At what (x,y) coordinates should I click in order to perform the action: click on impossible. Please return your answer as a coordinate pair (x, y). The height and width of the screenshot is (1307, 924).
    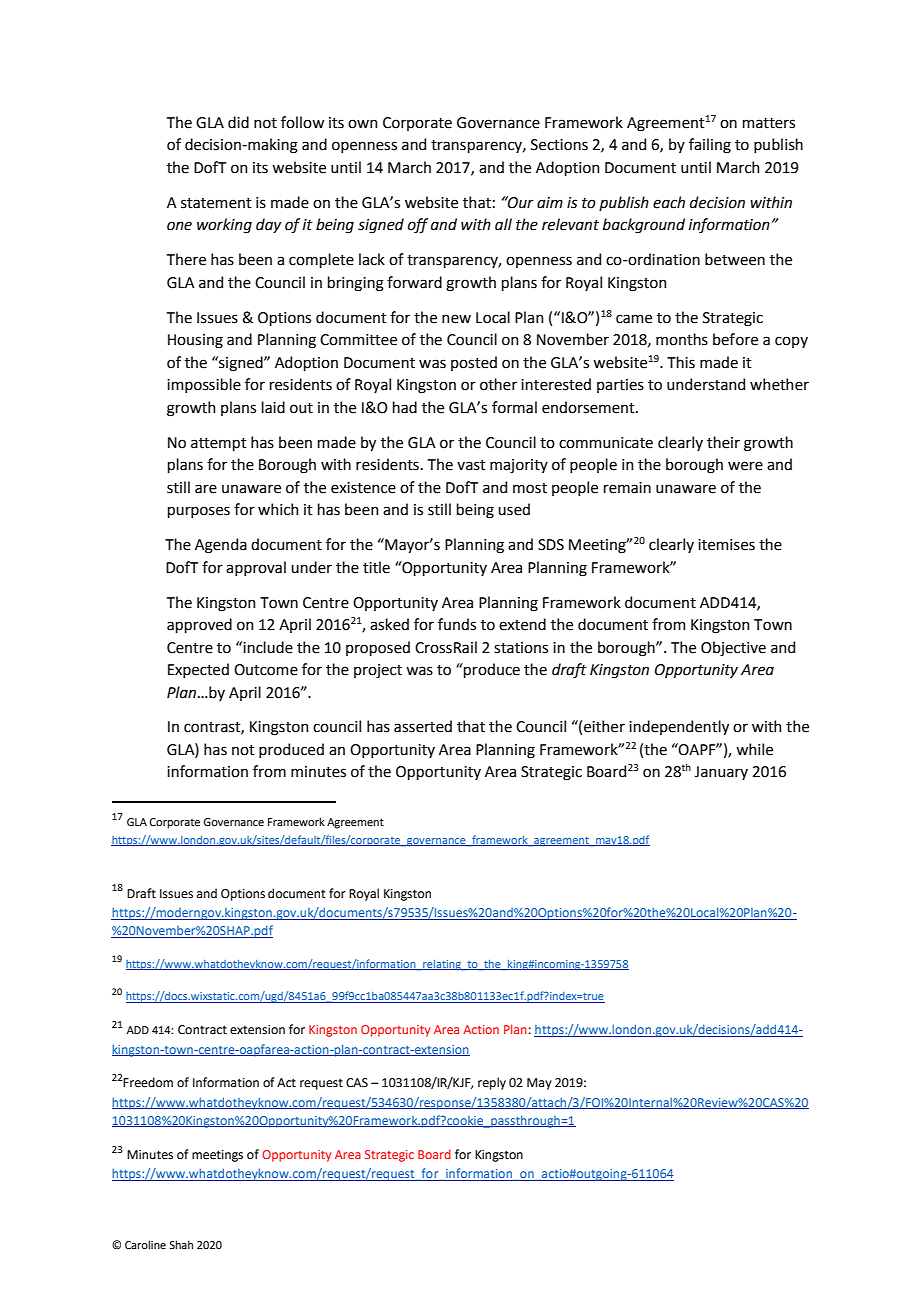
    Looking at the image, I should click on (204, 385).
